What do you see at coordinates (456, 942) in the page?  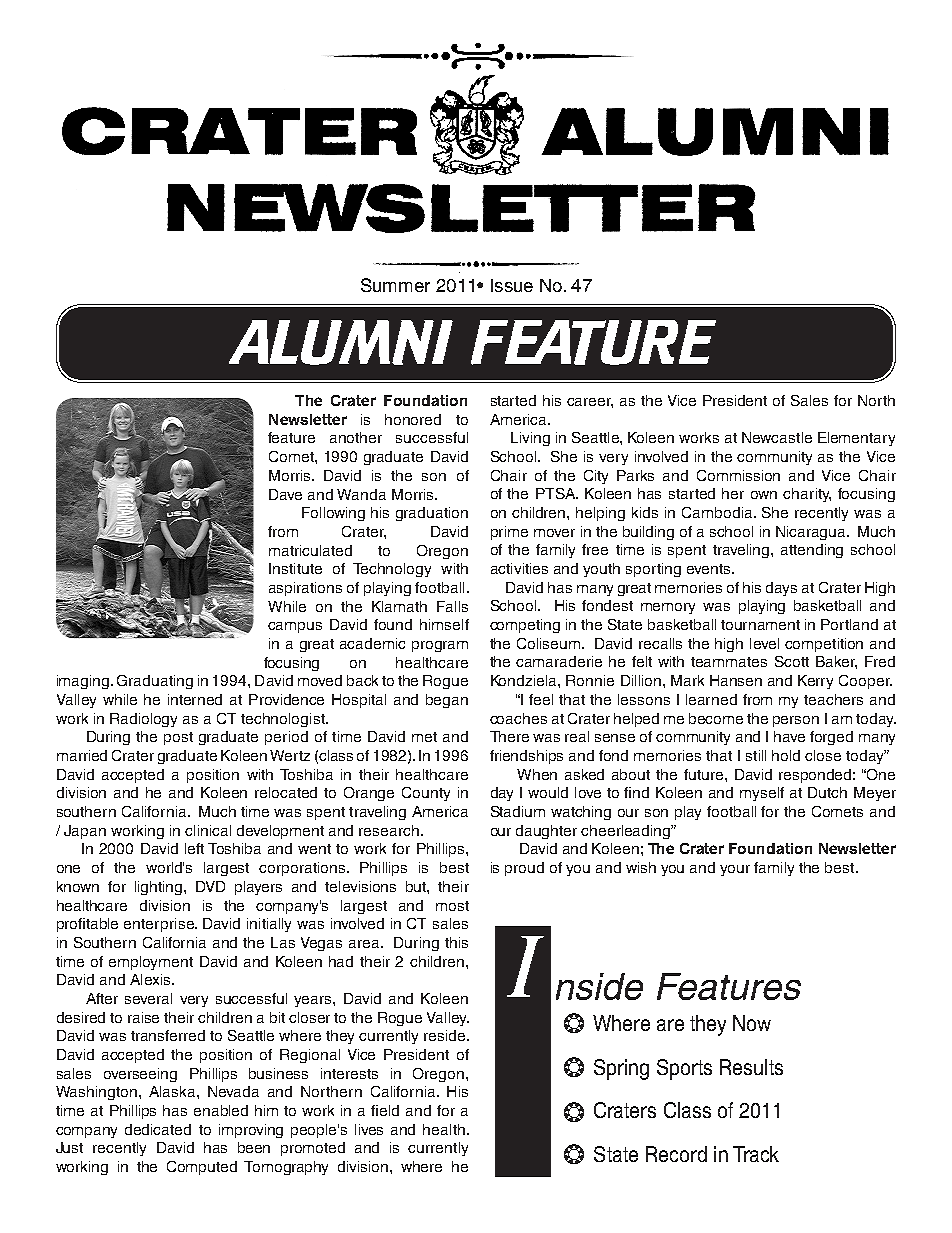 I see `this` at bounding box center [456, 942].
